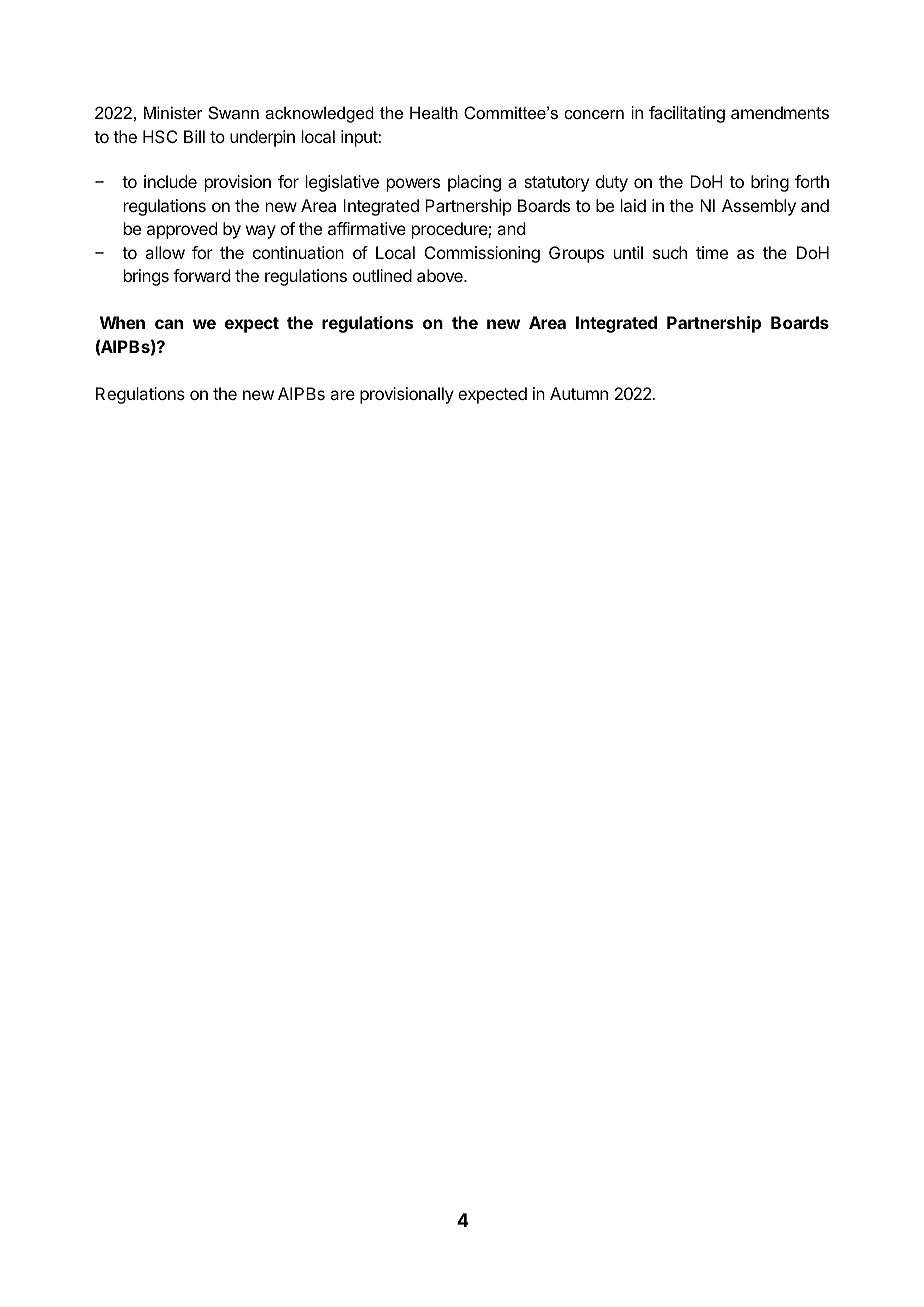 Image resolution: width=924 pixels, height=1307 pixels. What do you see at coordinates (482, 254) in the screenshot?
I see `Commissioning` at bounding box center [482, 254].
